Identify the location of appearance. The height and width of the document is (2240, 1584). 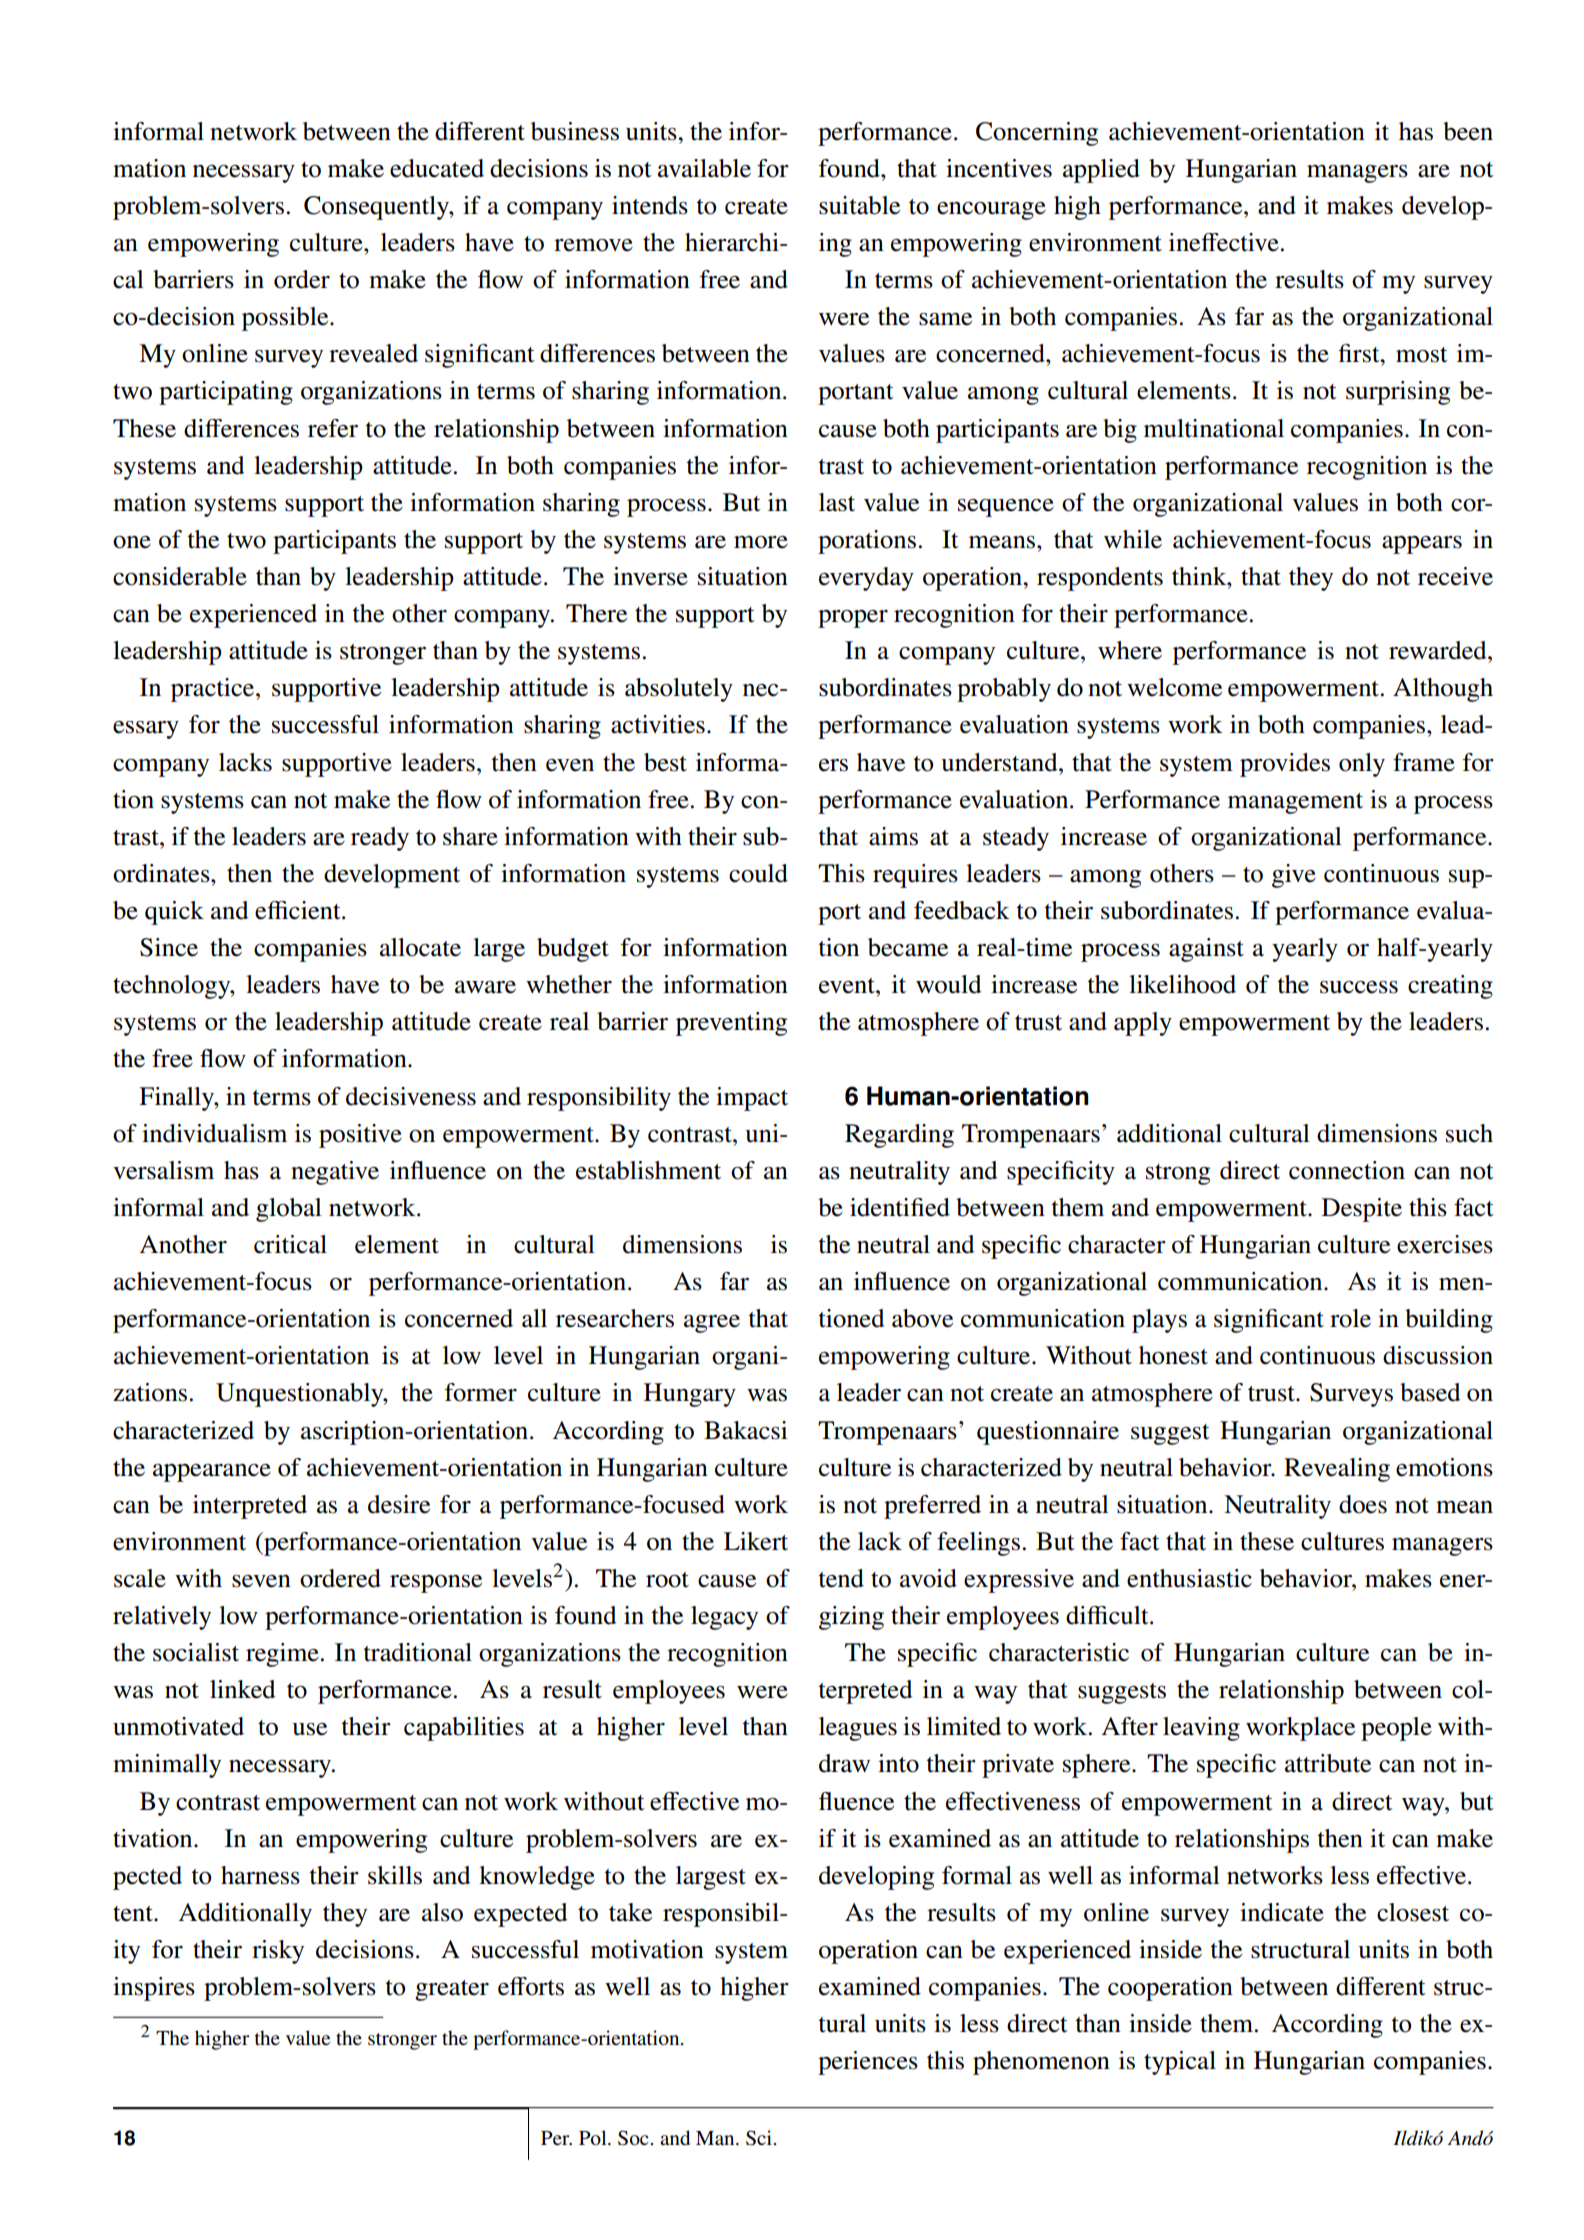
(212, 1473).
